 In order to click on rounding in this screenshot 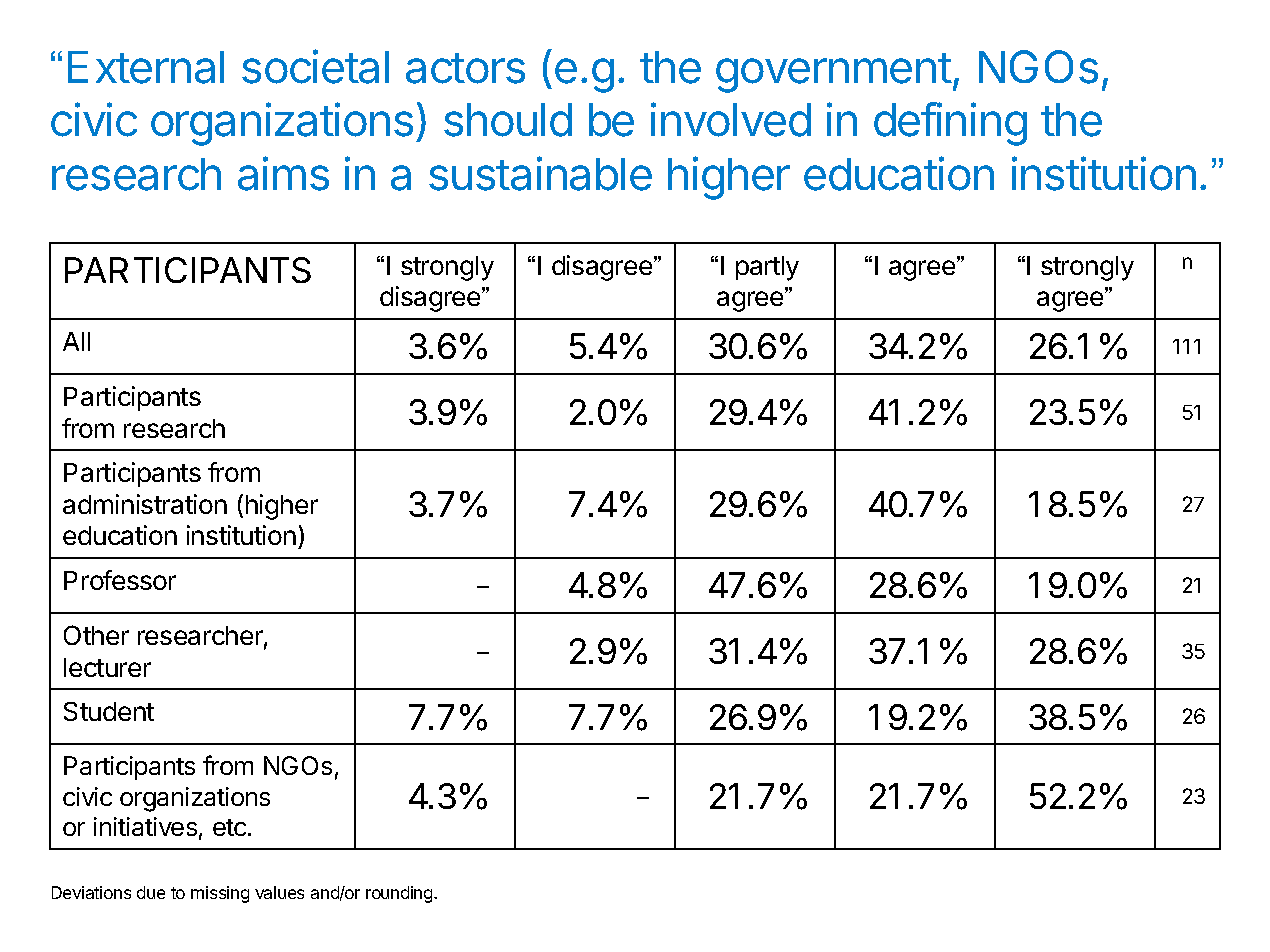, I will do `click(400, 894)`.
